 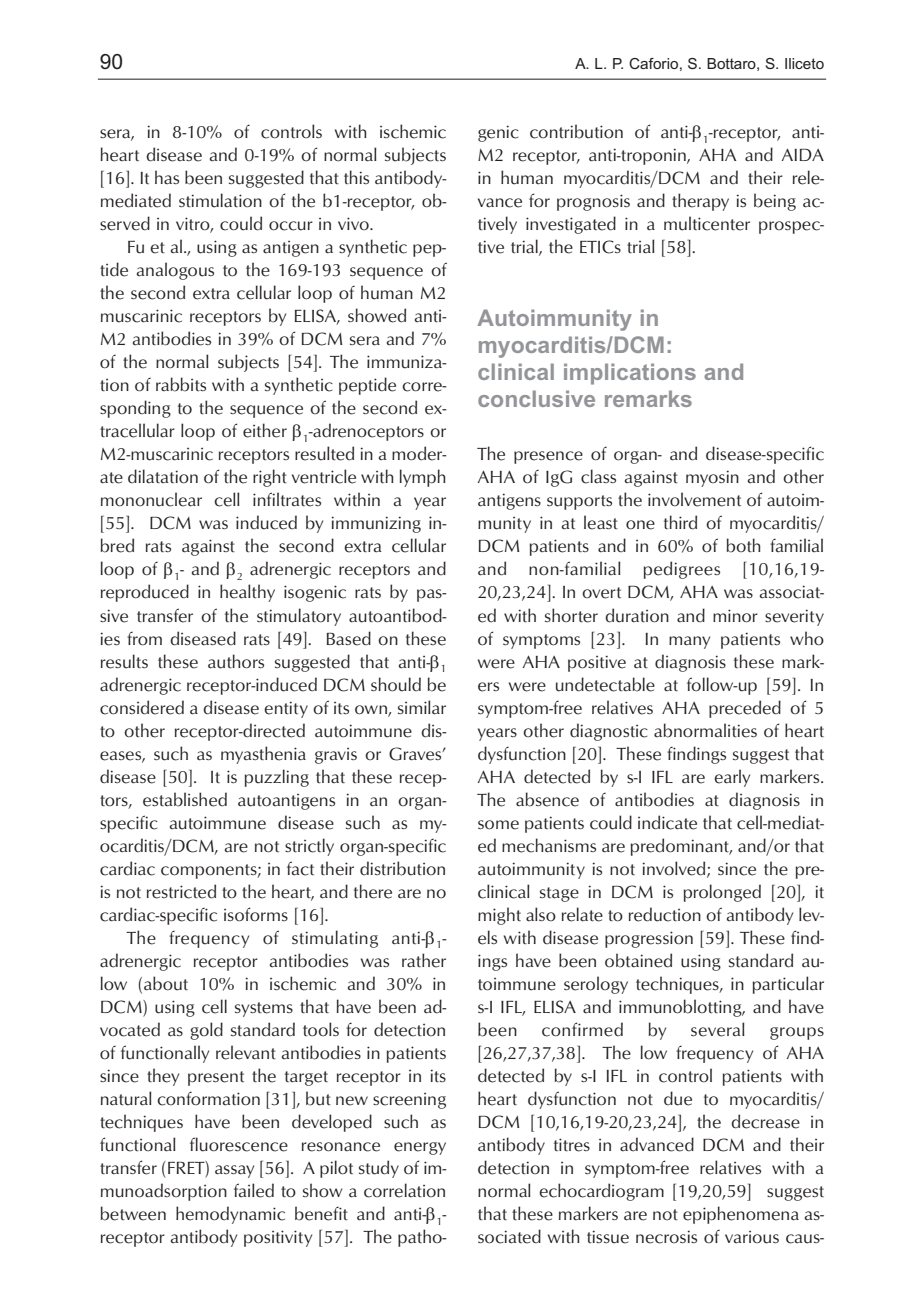 I want to click on authors, so click(x=236, y=661).
